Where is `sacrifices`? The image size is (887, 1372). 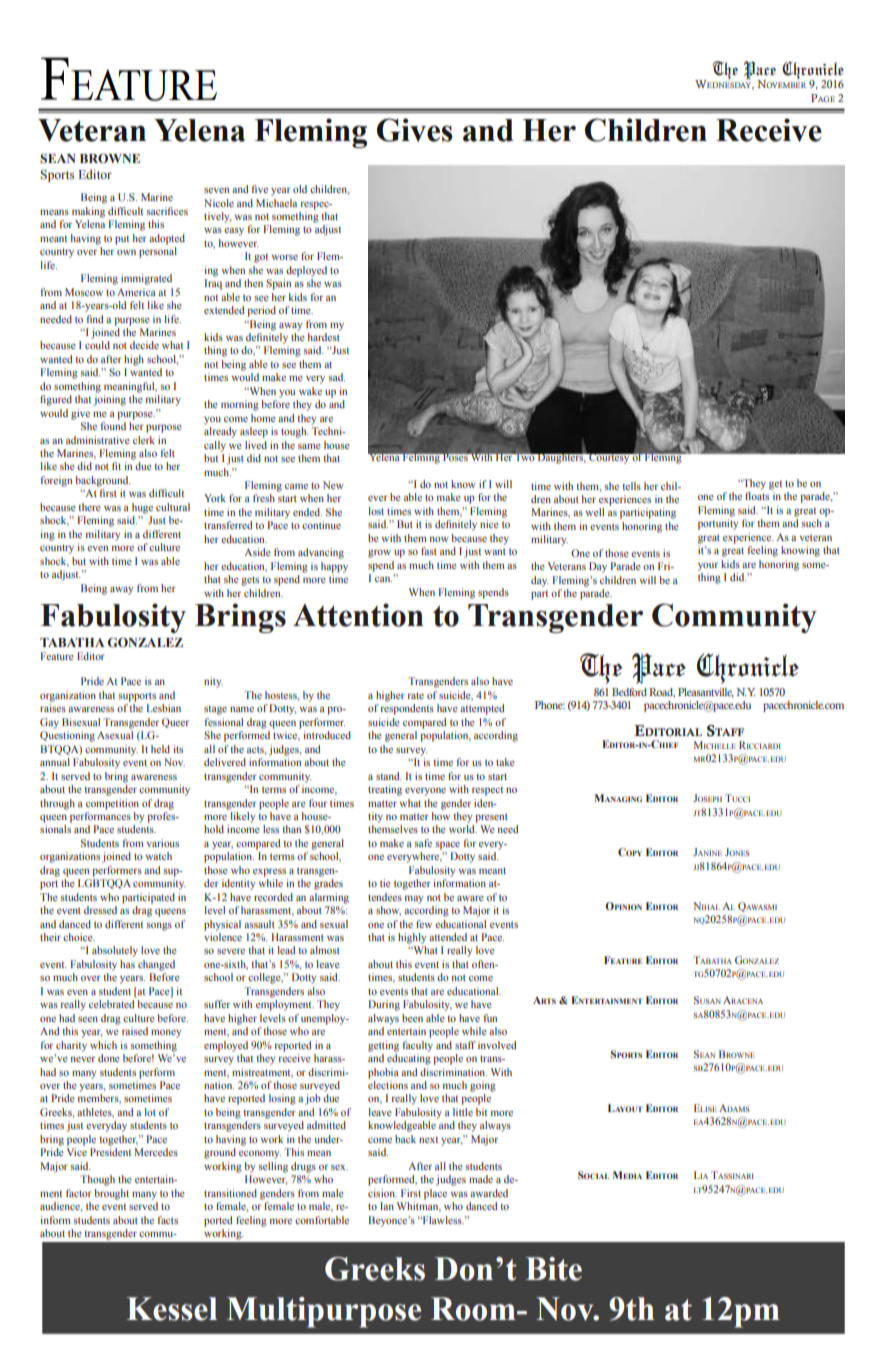 sacrifices is located at coordinates (167, 211).
